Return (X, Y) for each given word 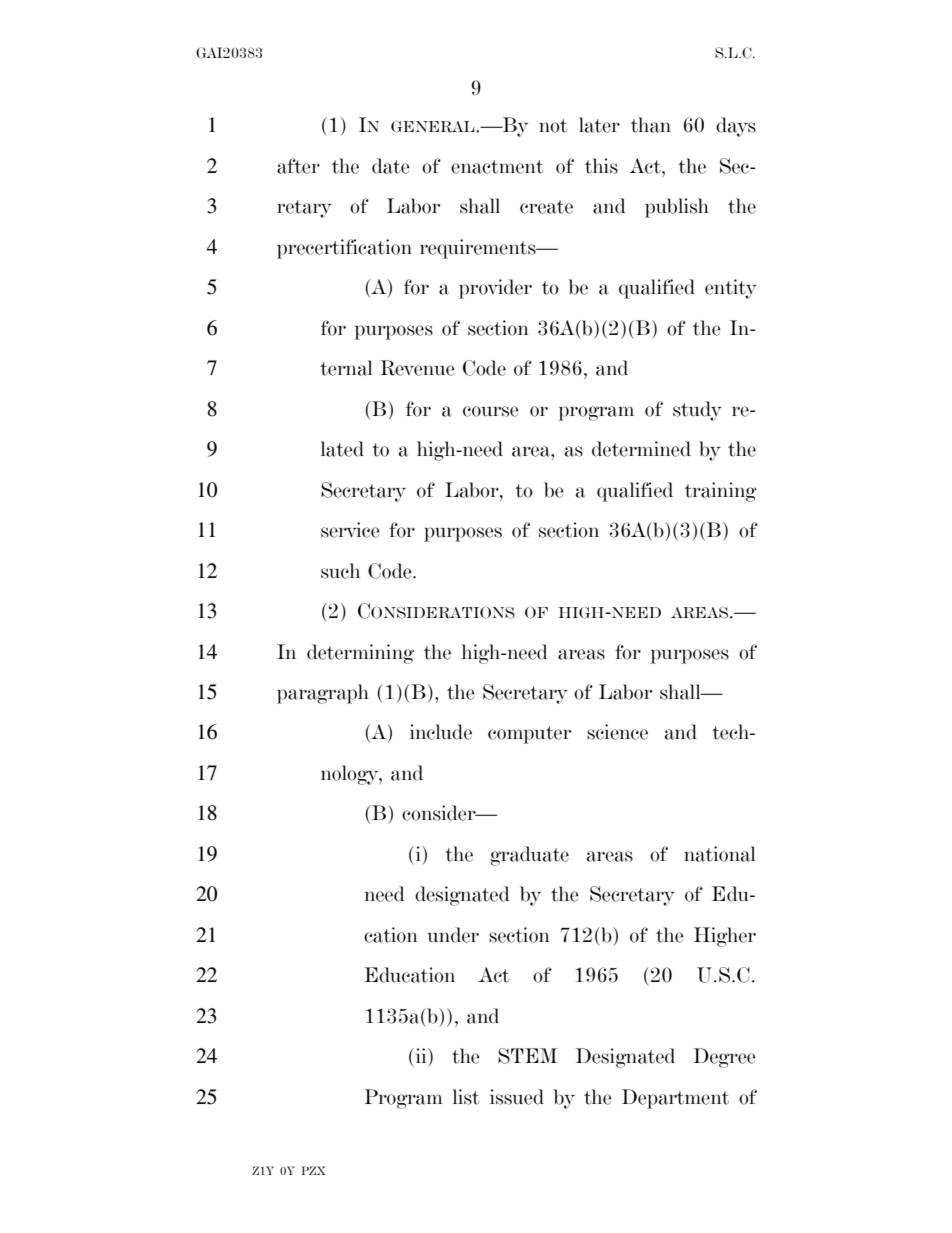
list (466, 1097)
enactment (497, 167)
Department (675, 1099)
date (391, 166)
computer (529, 735)
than (651, 125)
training (721, 492)
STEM (527, 1056)
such (340, 571)
